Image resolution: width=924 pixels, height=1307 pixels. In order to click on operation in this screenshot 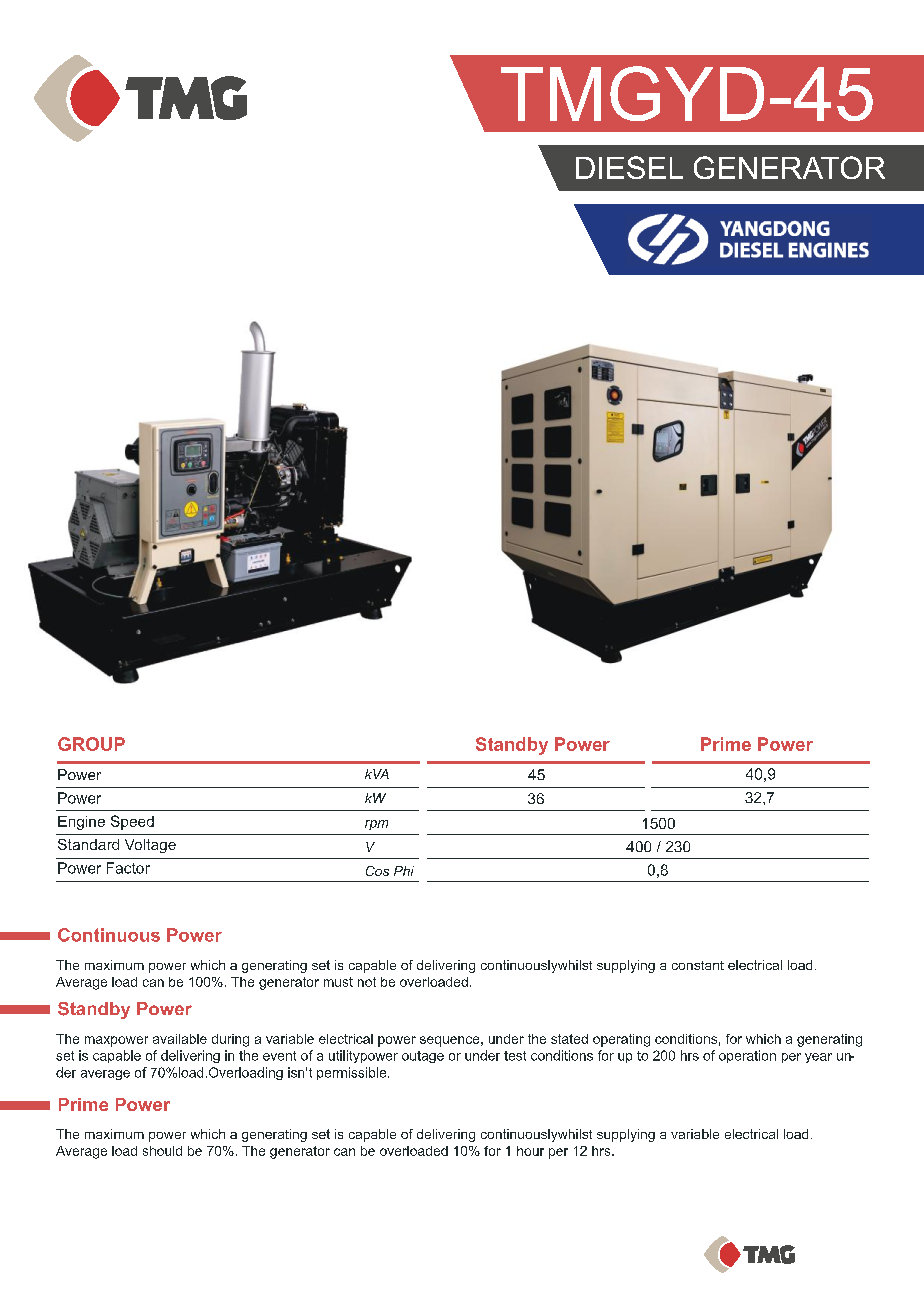, I will do `click(747, 1056)`.
